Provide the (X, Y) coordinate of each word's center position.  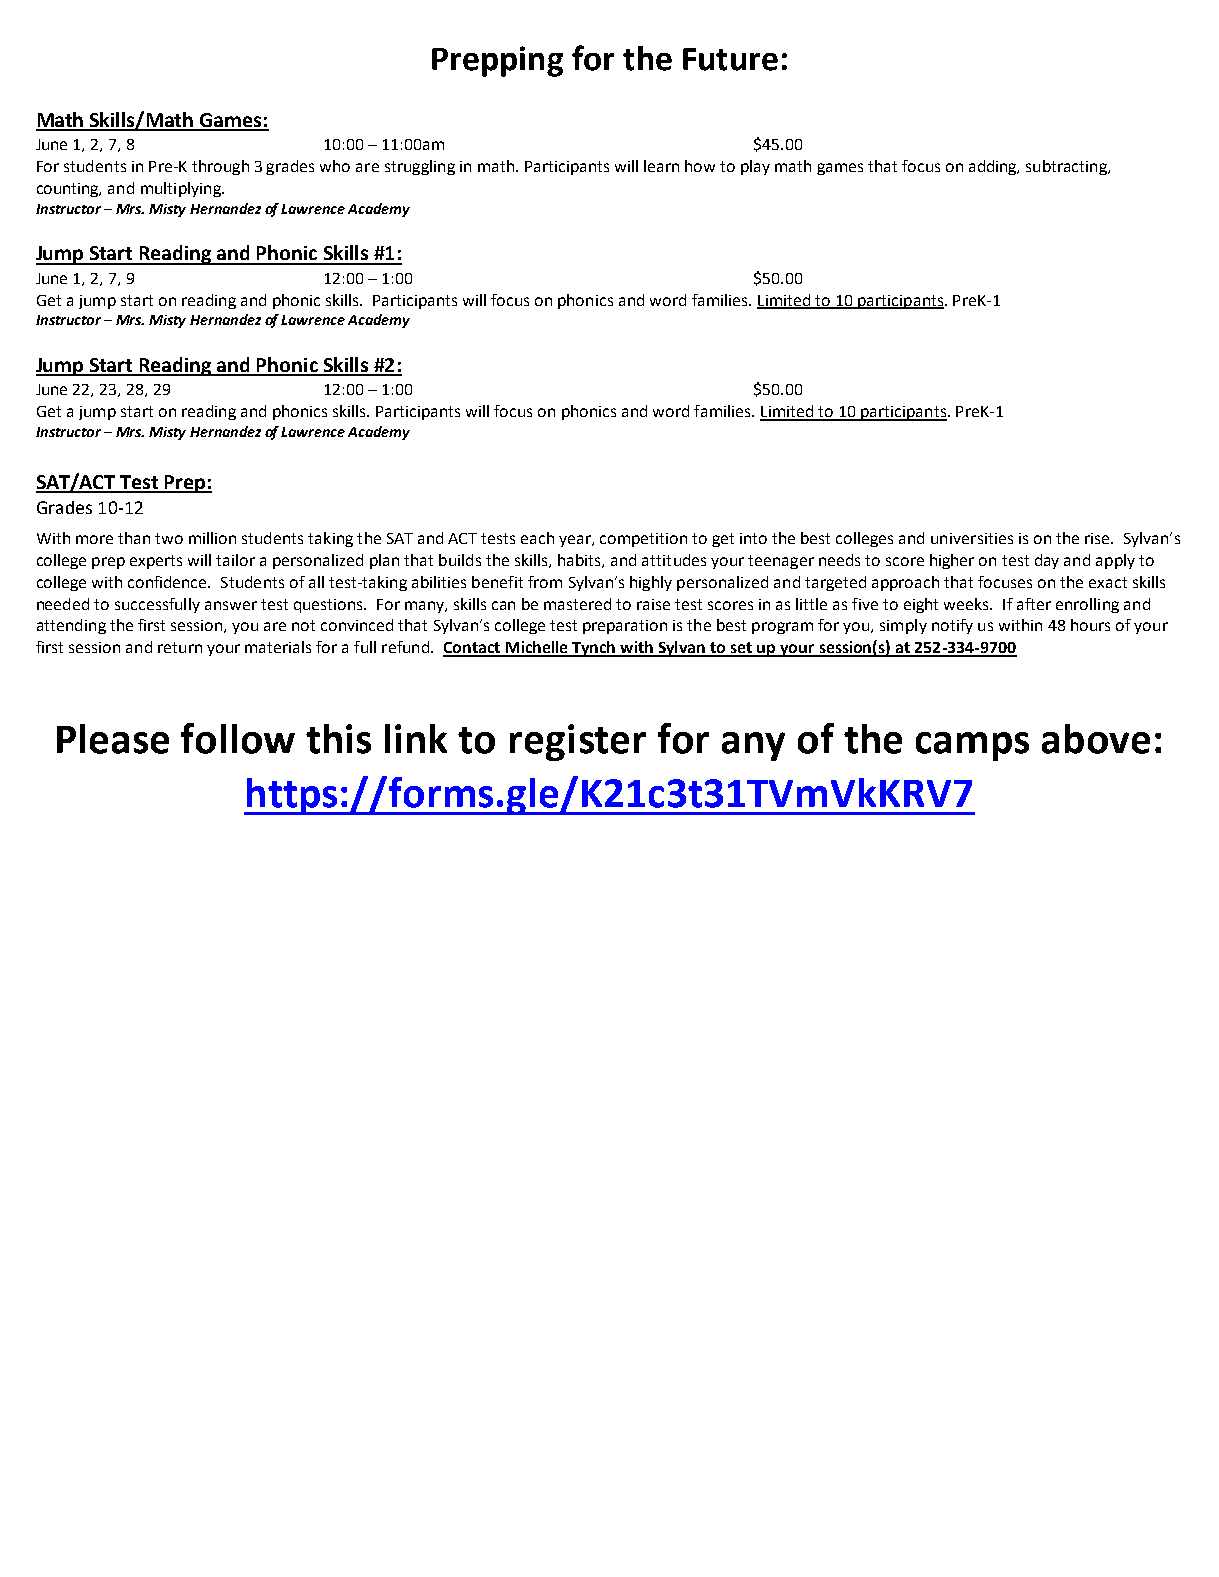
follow (238, 738)
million (212, 538)
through (220, 167)
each (537, 538)
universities (972, 538)
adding (994, 167)
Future (730, 59)
